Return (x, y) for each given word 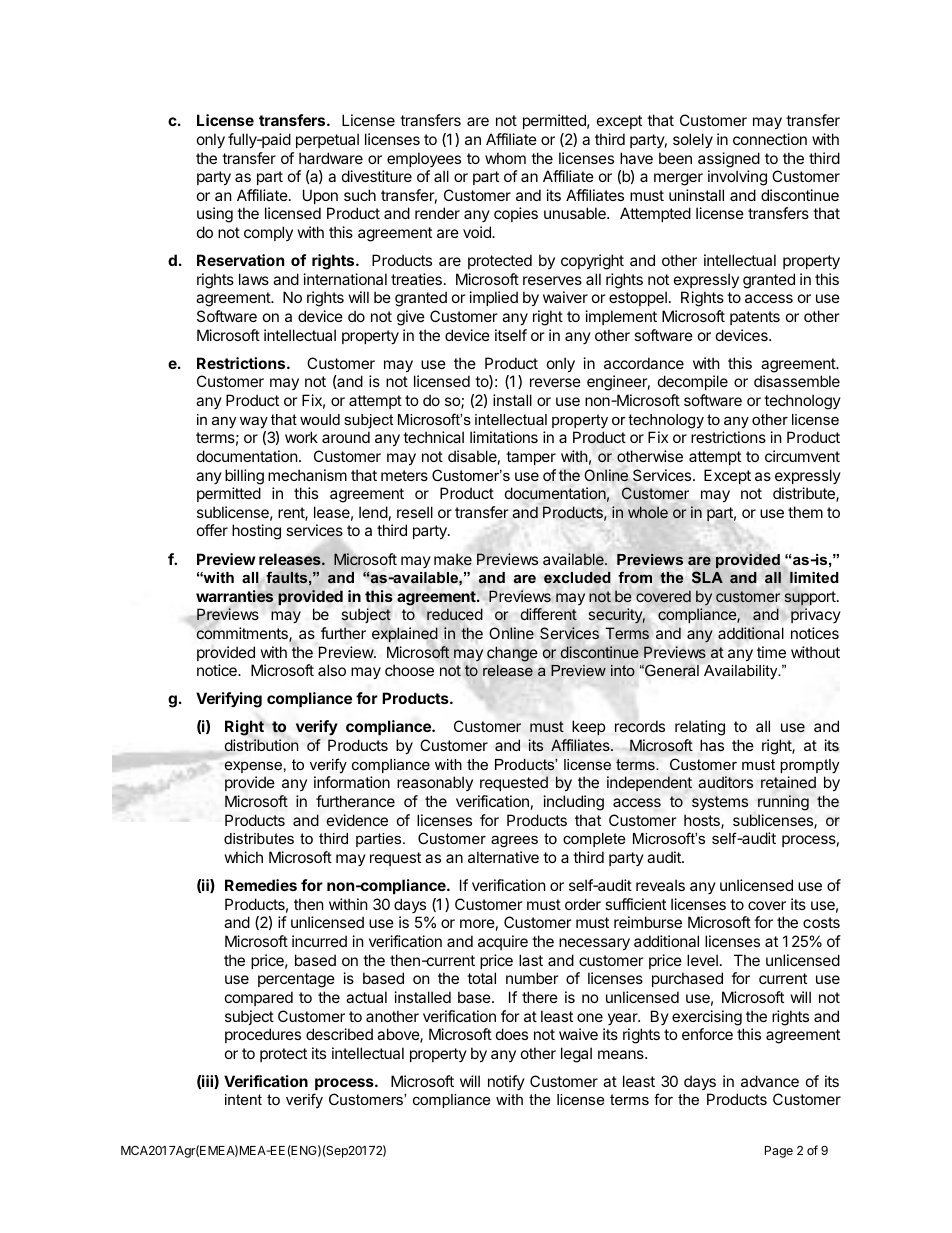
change (512, 654)
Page (779, 1152)
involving (737, 178)
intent (243, 1099)
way (254, 422)
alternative (503, 857)
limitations (504, 437)
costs (821, 922)
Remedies (261, 885)
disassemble (797, 381)
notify (506, 1082)
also (332, 670)
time (771, 652)
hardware (331, 158)
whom (505, 158)
